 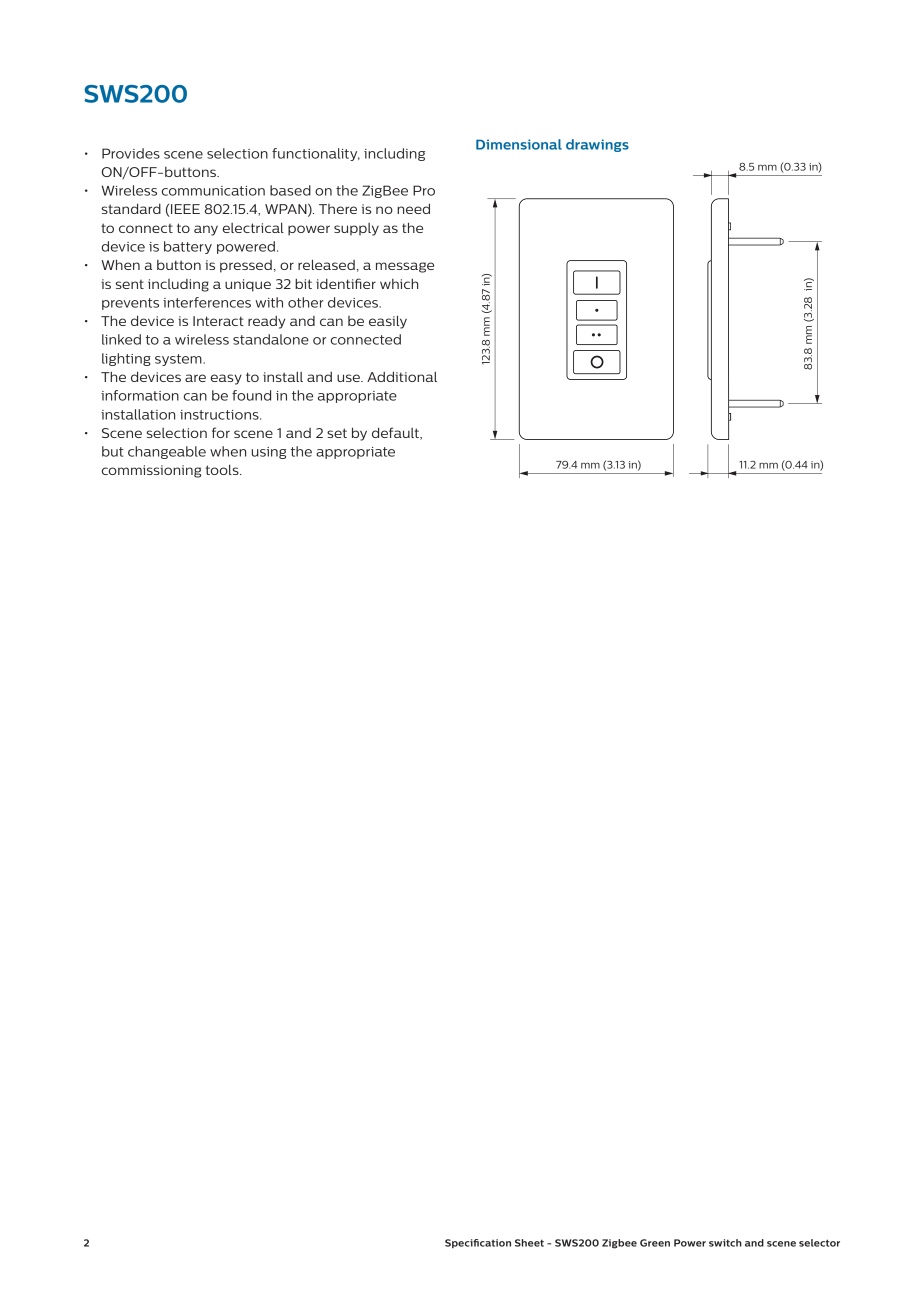 What do you see at coordinates (151, 471) in the screenshot?
I see `commissioning` at bounding box center [151, 471].
